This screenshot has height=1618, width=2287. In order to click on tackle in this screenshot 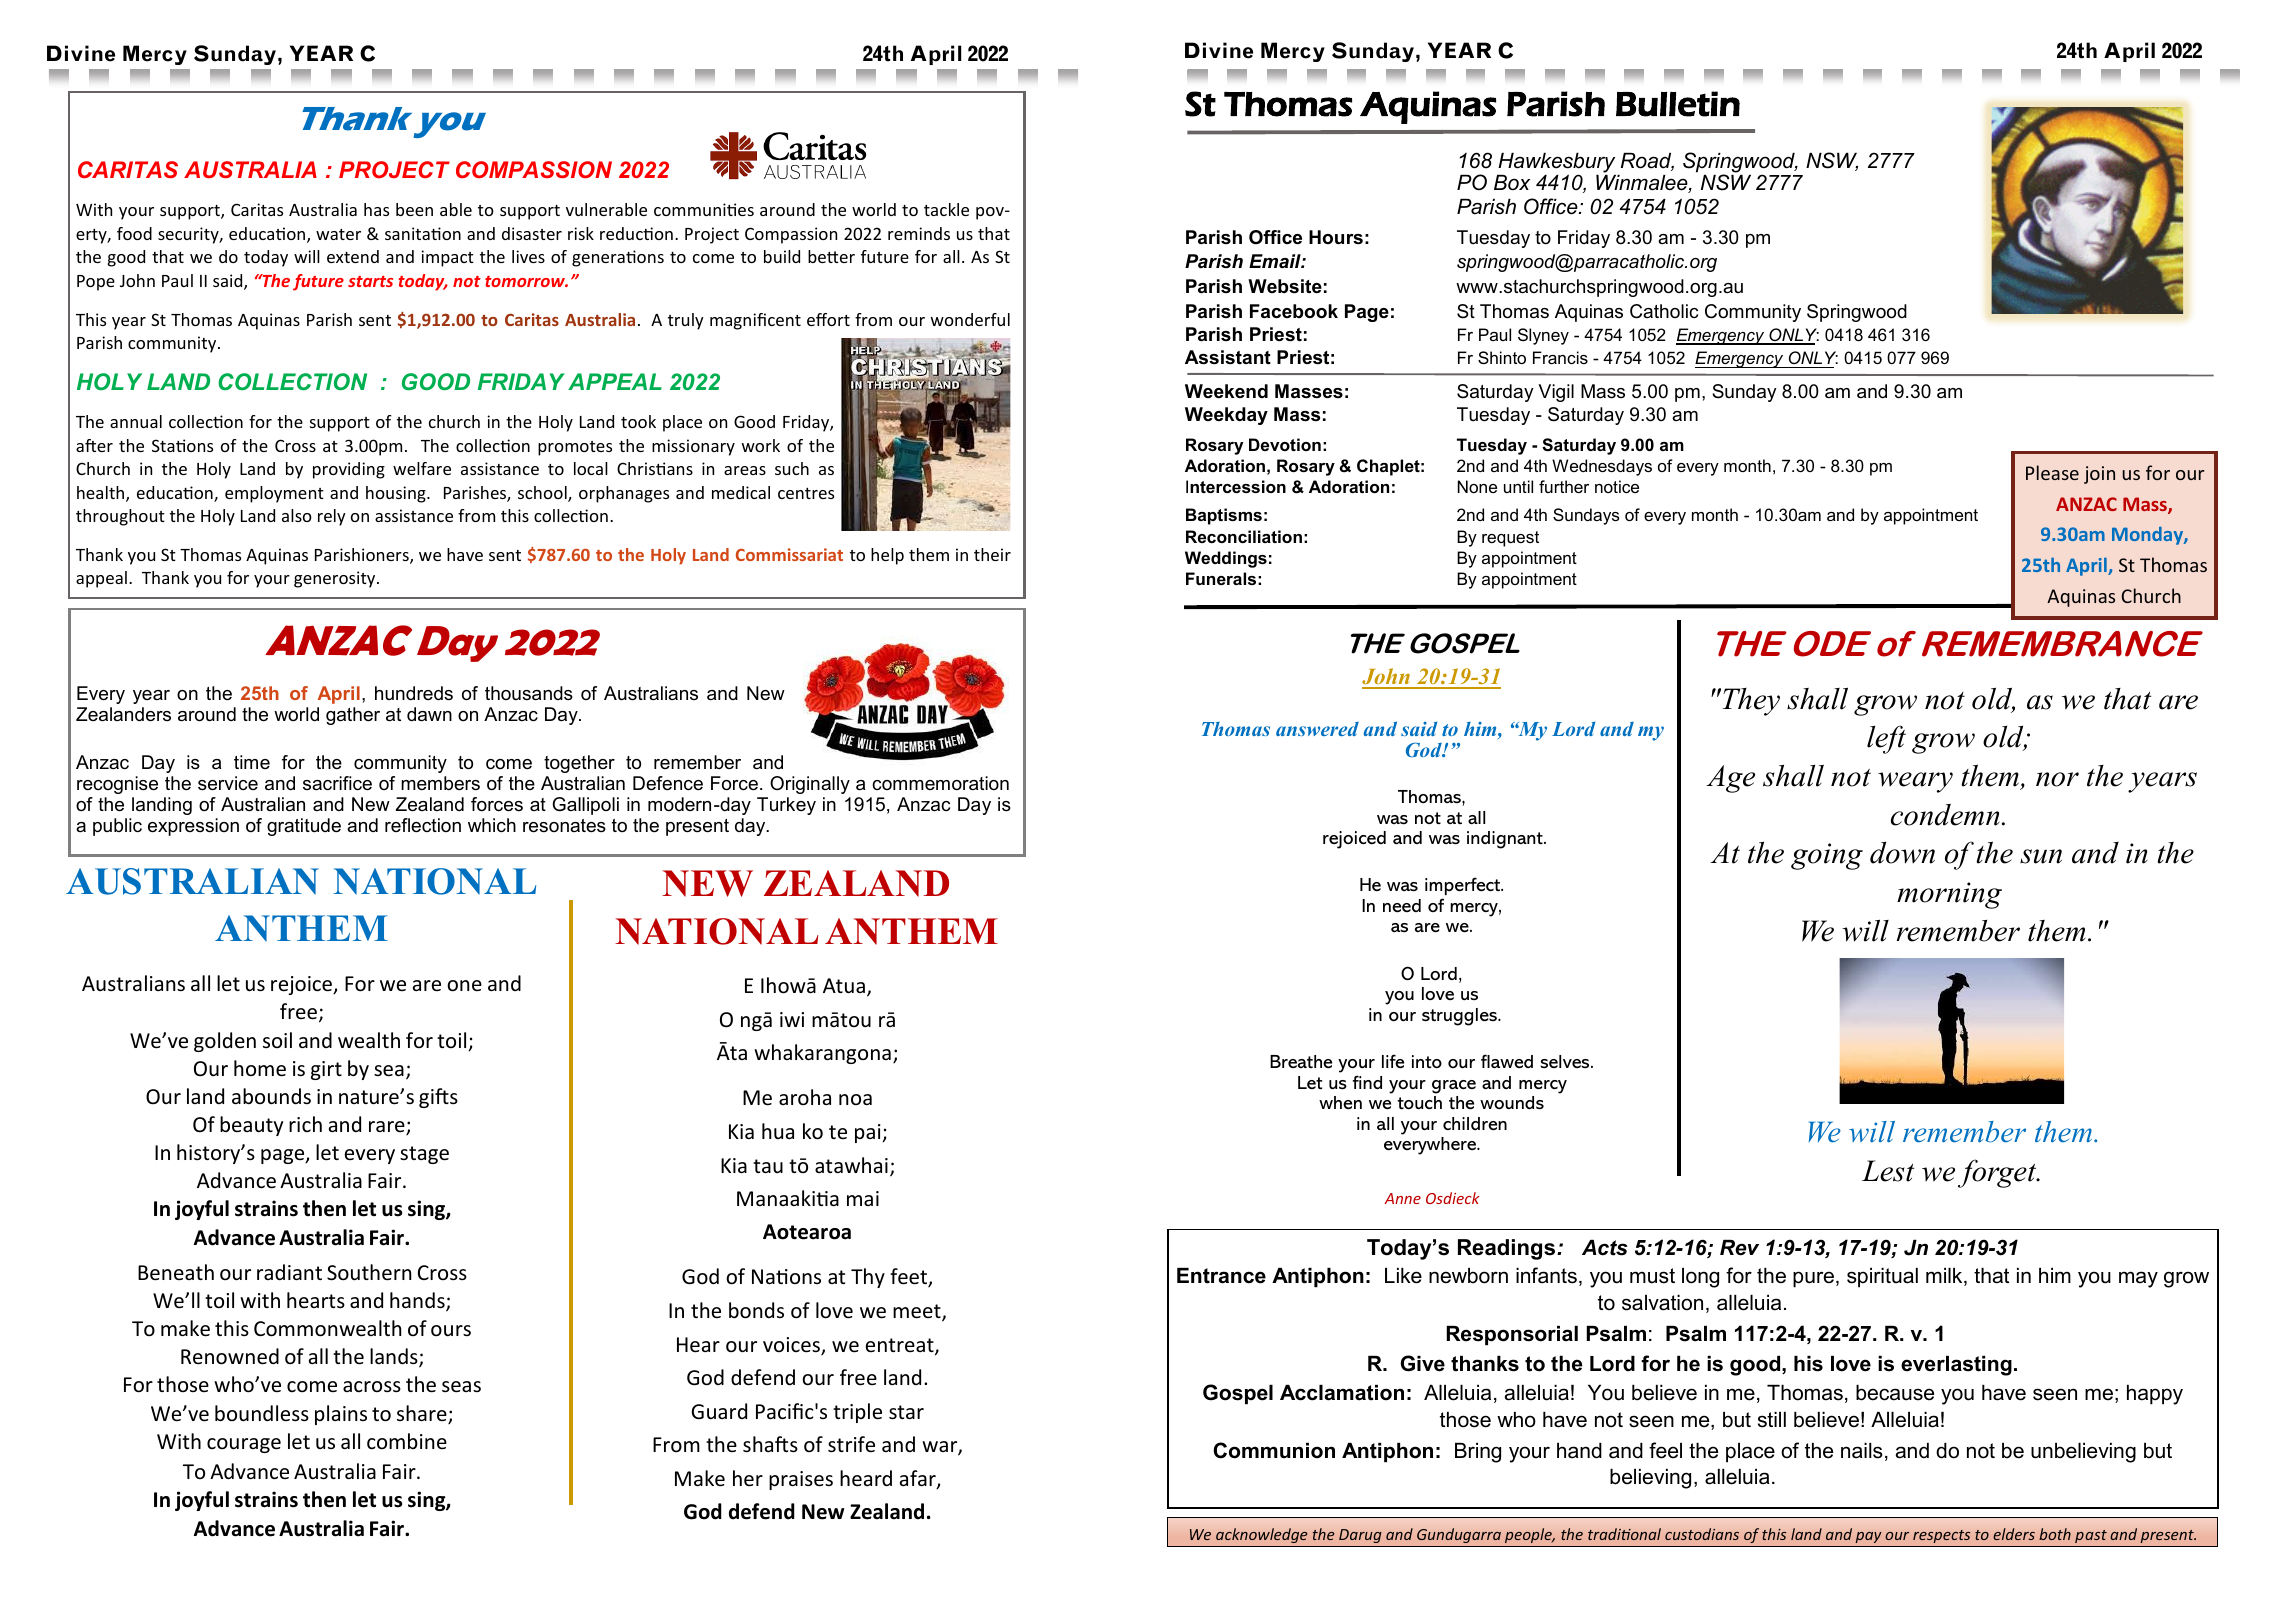, I will do `click(946, 209)`.
